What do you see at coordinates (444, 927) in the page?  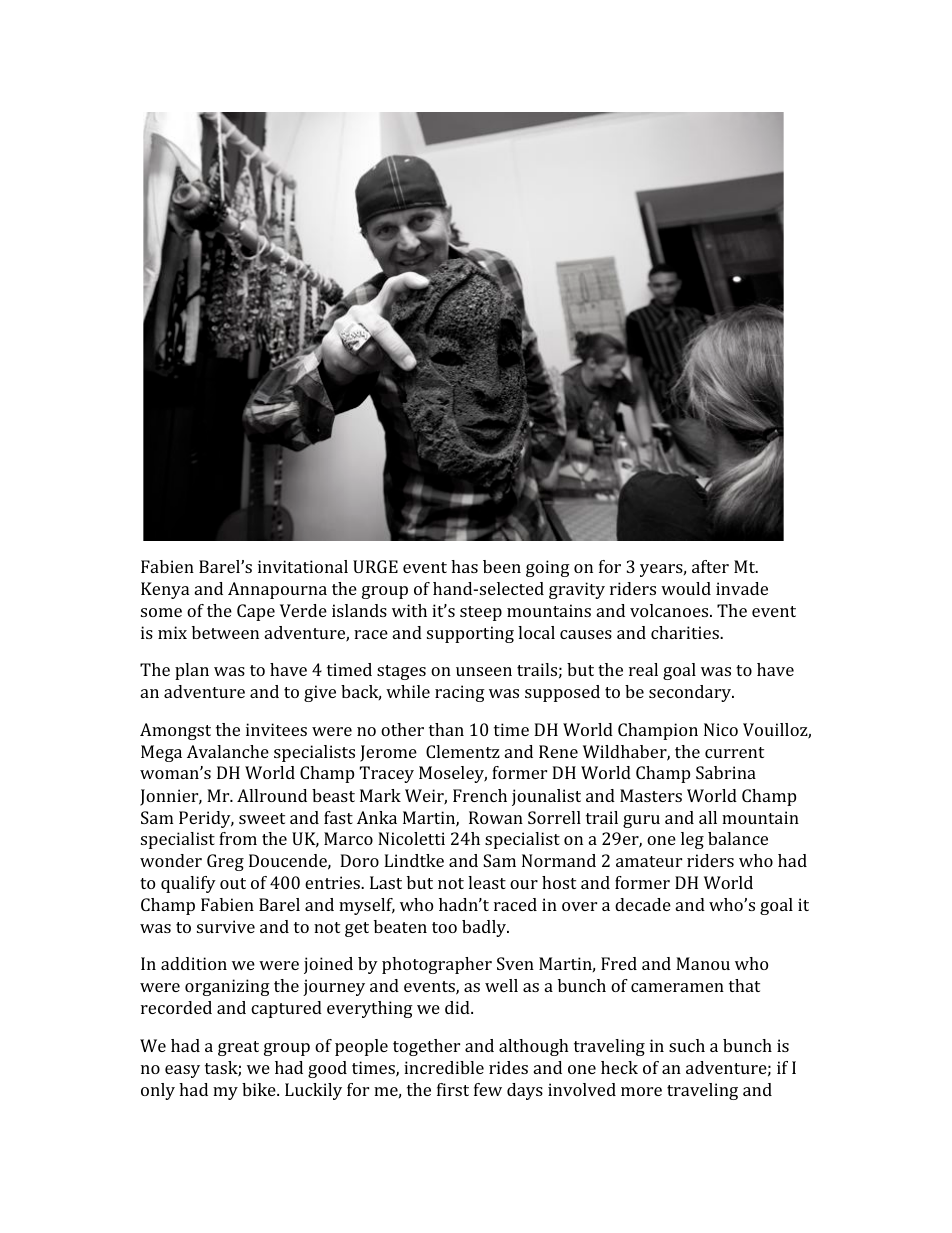 I see `too` at bounding box center [444, 927].
